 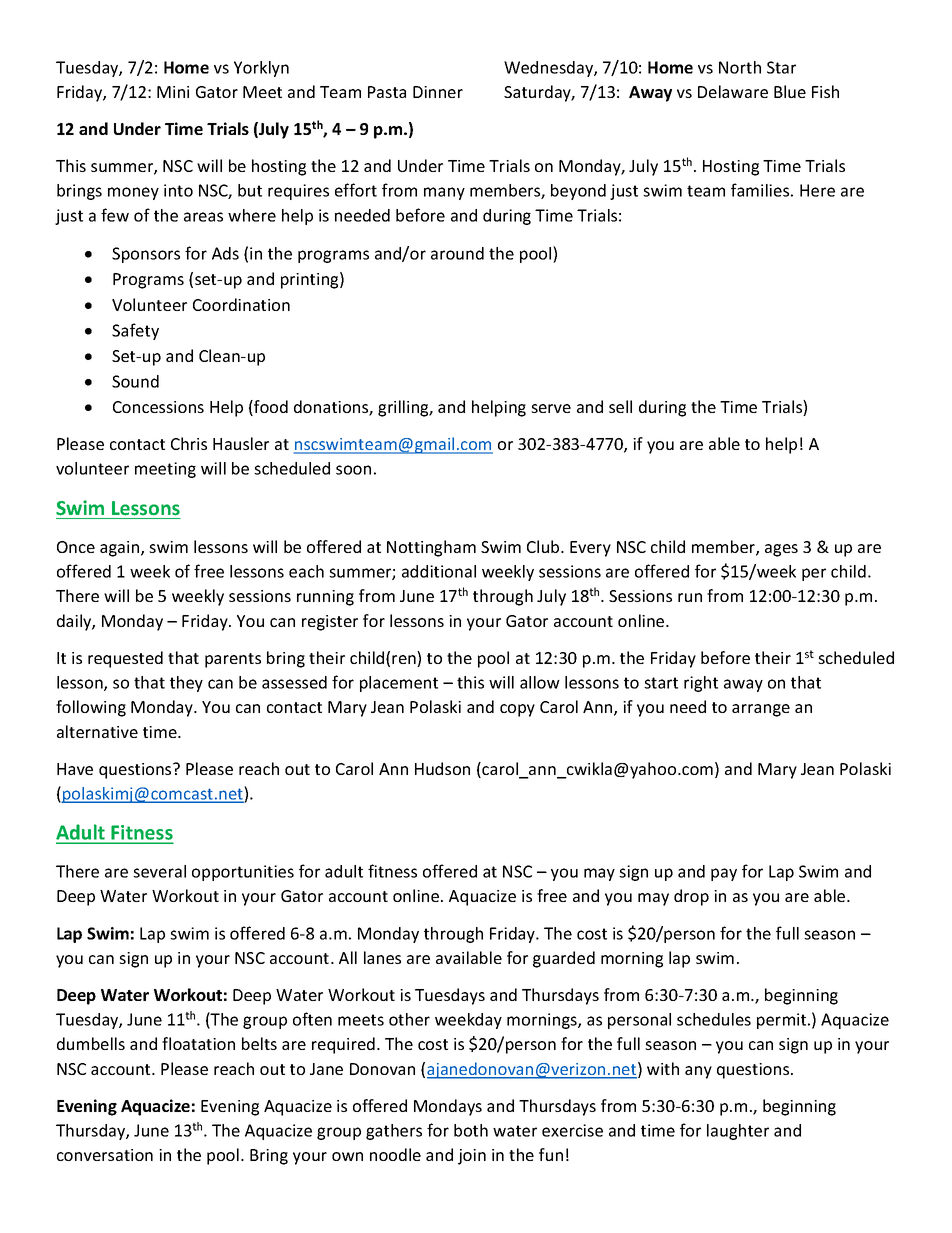 I want to click on Dinner, so click(x=438, y=92).
